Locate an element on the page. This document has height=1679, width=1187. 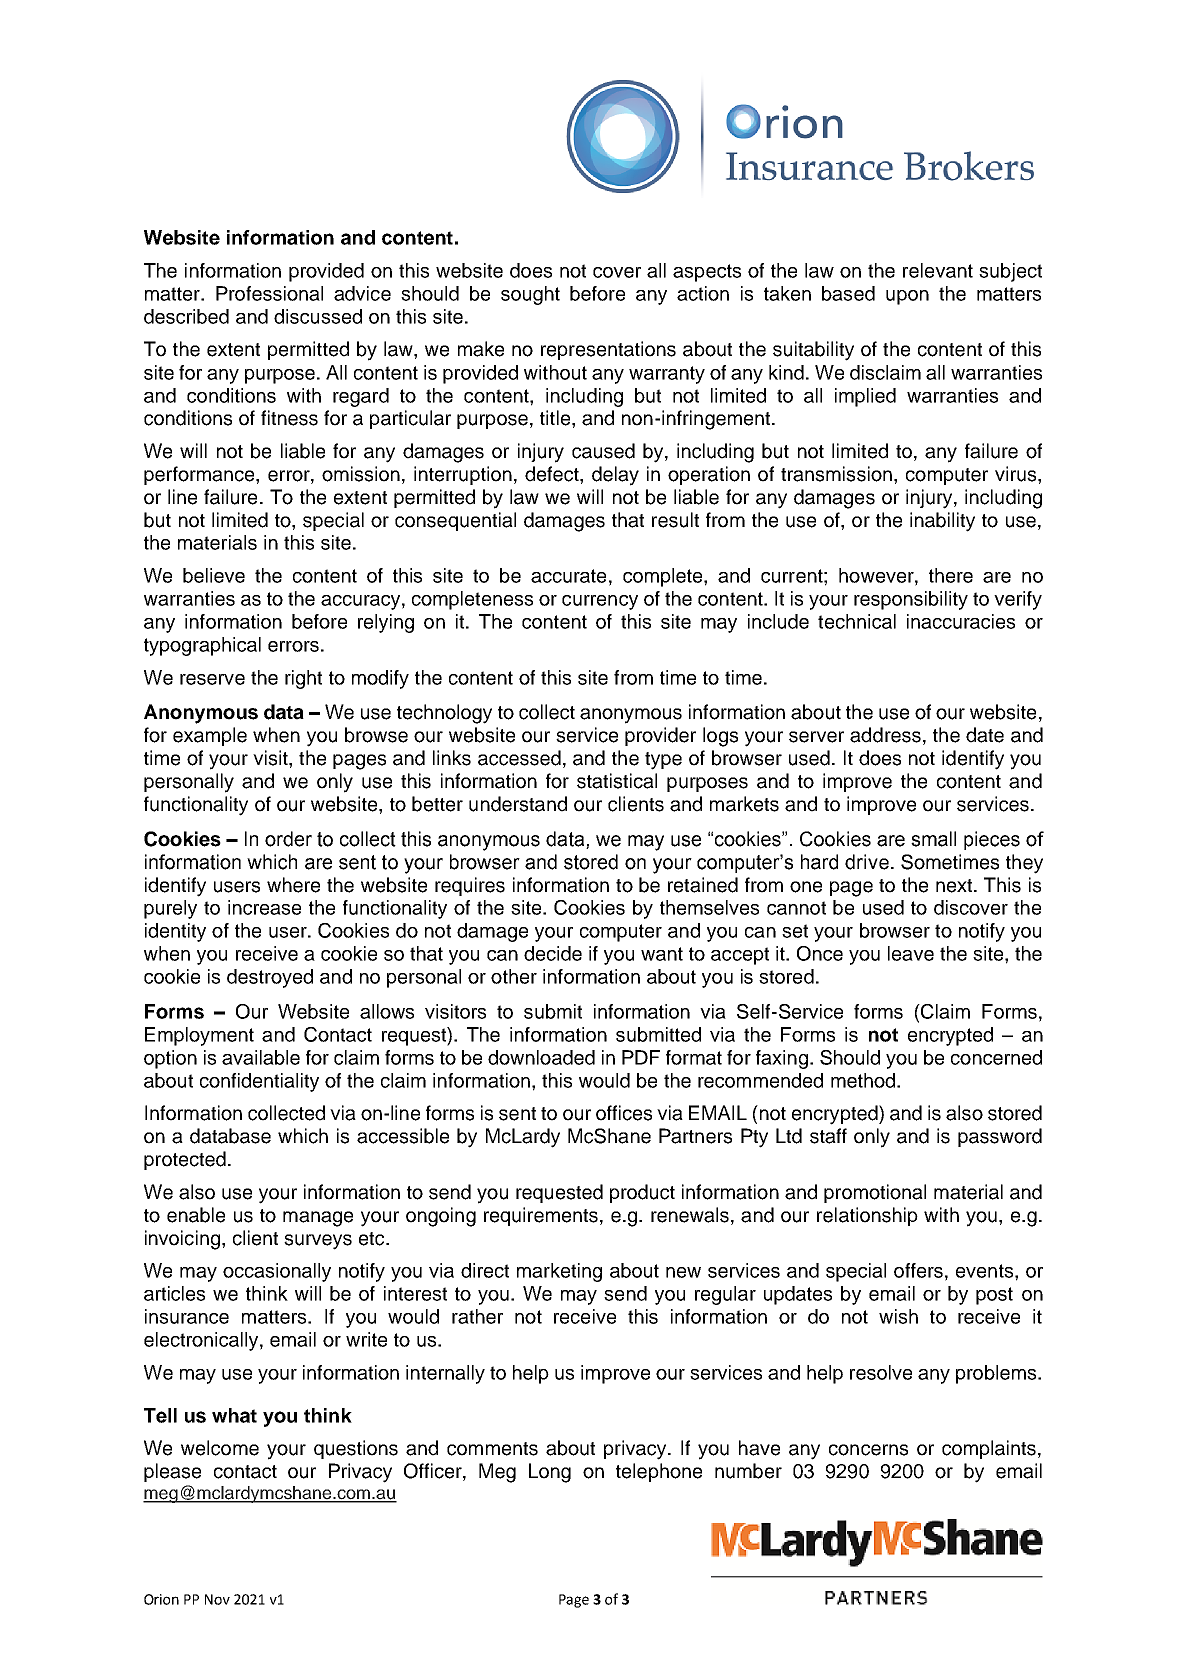
typographical is located at coordinates (202, 646).
